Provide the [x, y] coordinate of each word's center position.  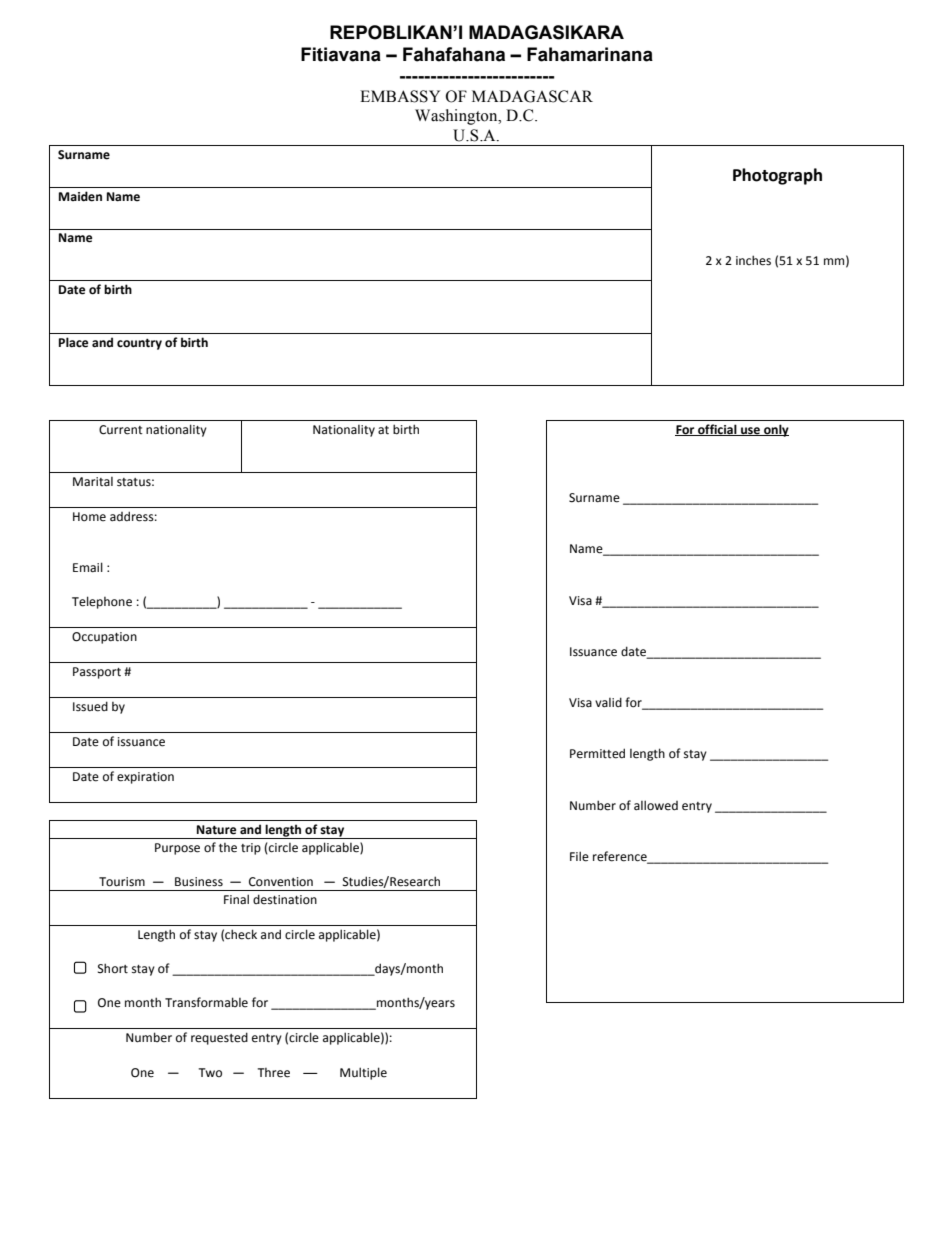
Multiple [363, 1073]
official [717, 430]
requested [219, 1038]
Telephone [102, 602]
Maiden [80, 196]
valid [608, 702]
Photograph [777, 176]
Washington [457, 117]
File [579, 856]
